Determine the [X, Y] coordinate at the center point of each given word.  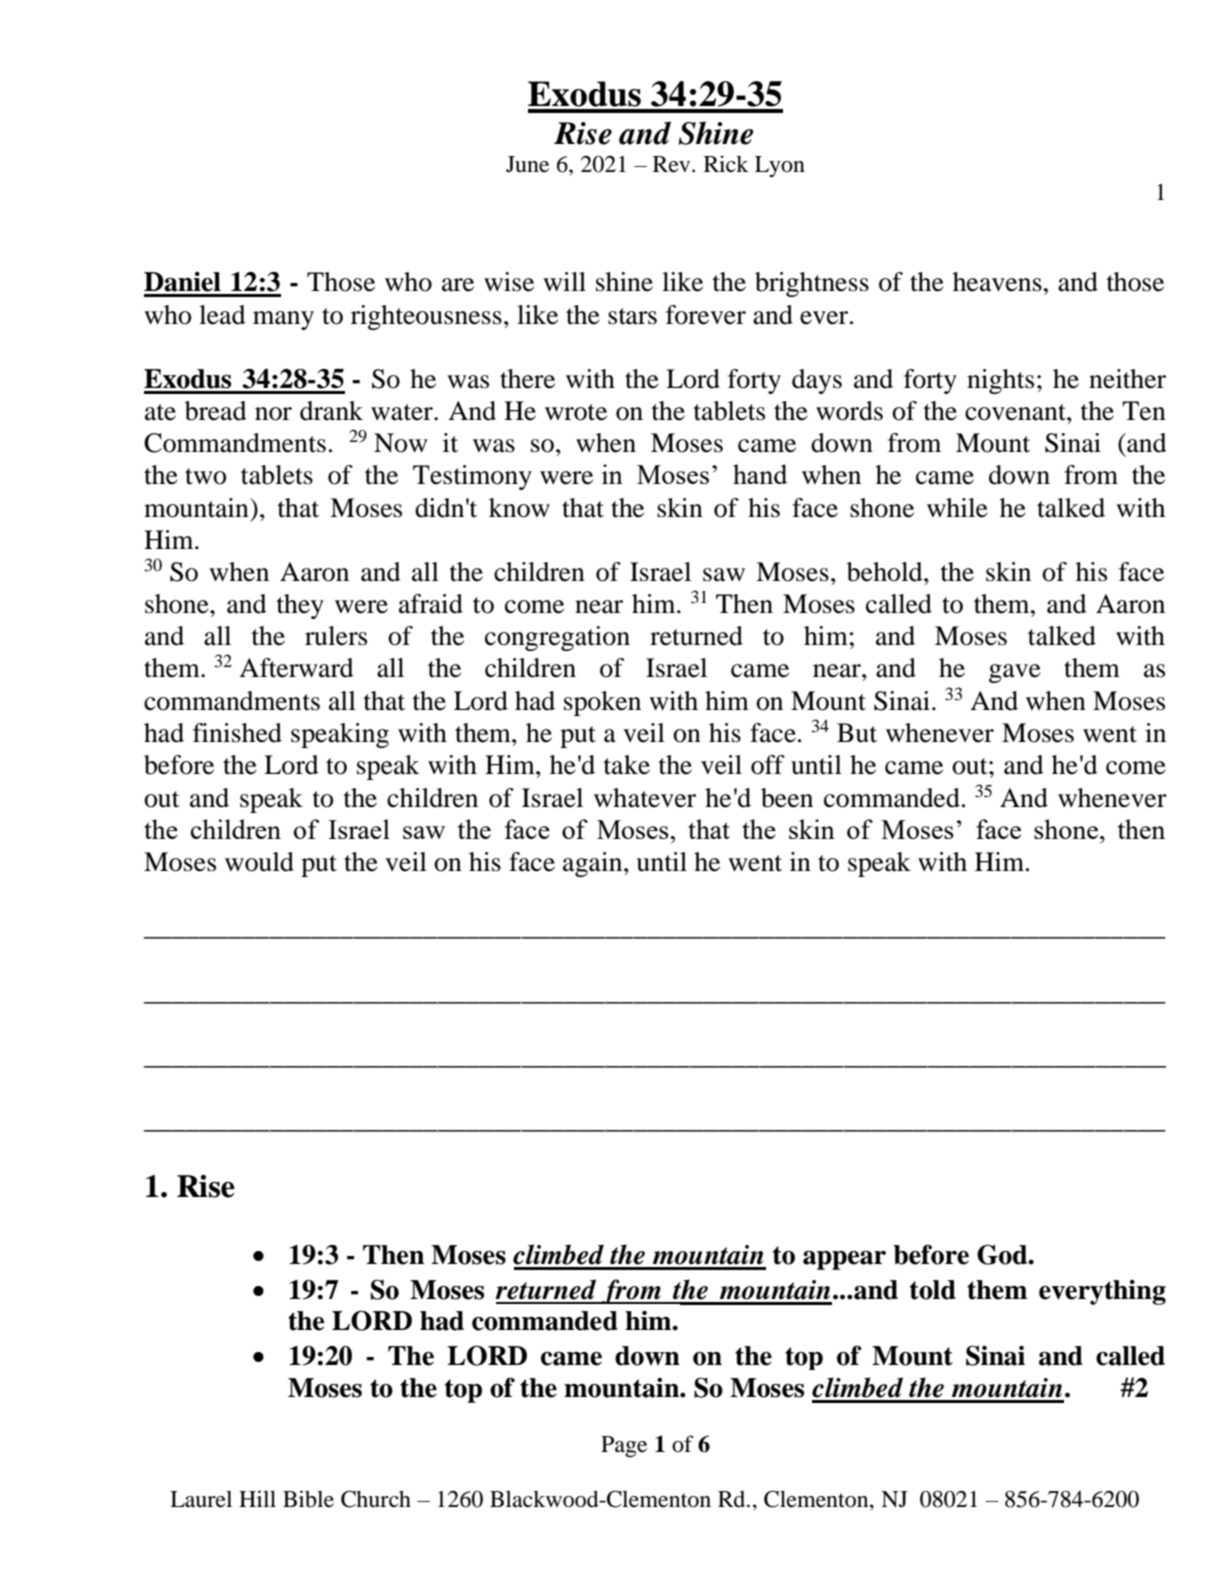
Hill [257, 1498]
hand [760, 474]
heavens [997, 282]
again [594, 864]
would [259, 862]
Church [376, 1499]
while [957, 508]
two [205, 476]
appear [844, 1260]
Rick [726, 163]
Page [624, 1447]
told [933, 1290]
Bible [308, 1499]
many [283, 320]
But [857, 733]
